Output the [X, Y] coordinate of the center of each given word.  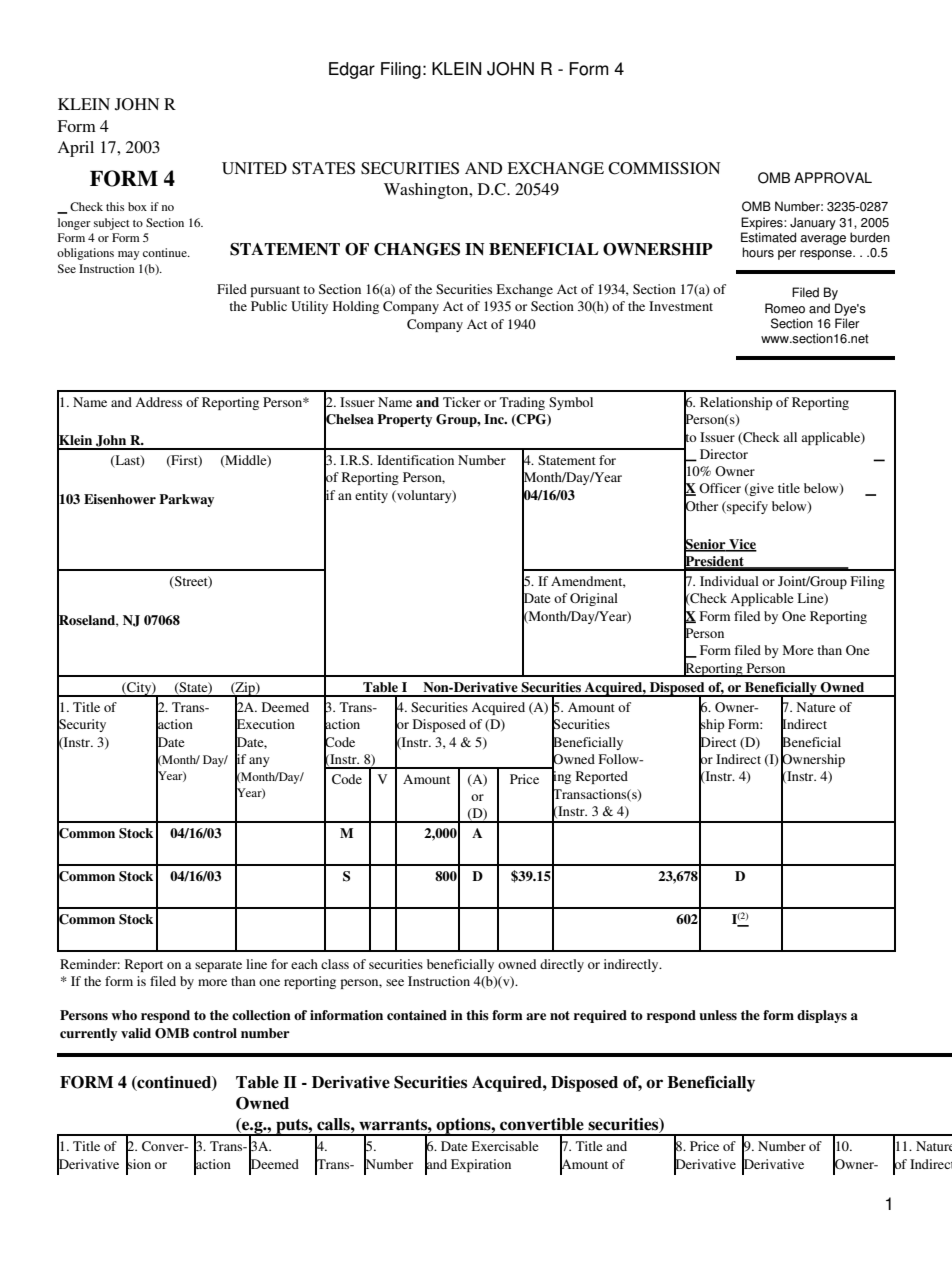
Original [594, 599]
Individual [729, 581]
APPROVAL [833, 178]
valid [136, 1033]
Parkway [186, 500]
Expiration [481, 1165]
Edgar [352, 70]
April [75, 149]
